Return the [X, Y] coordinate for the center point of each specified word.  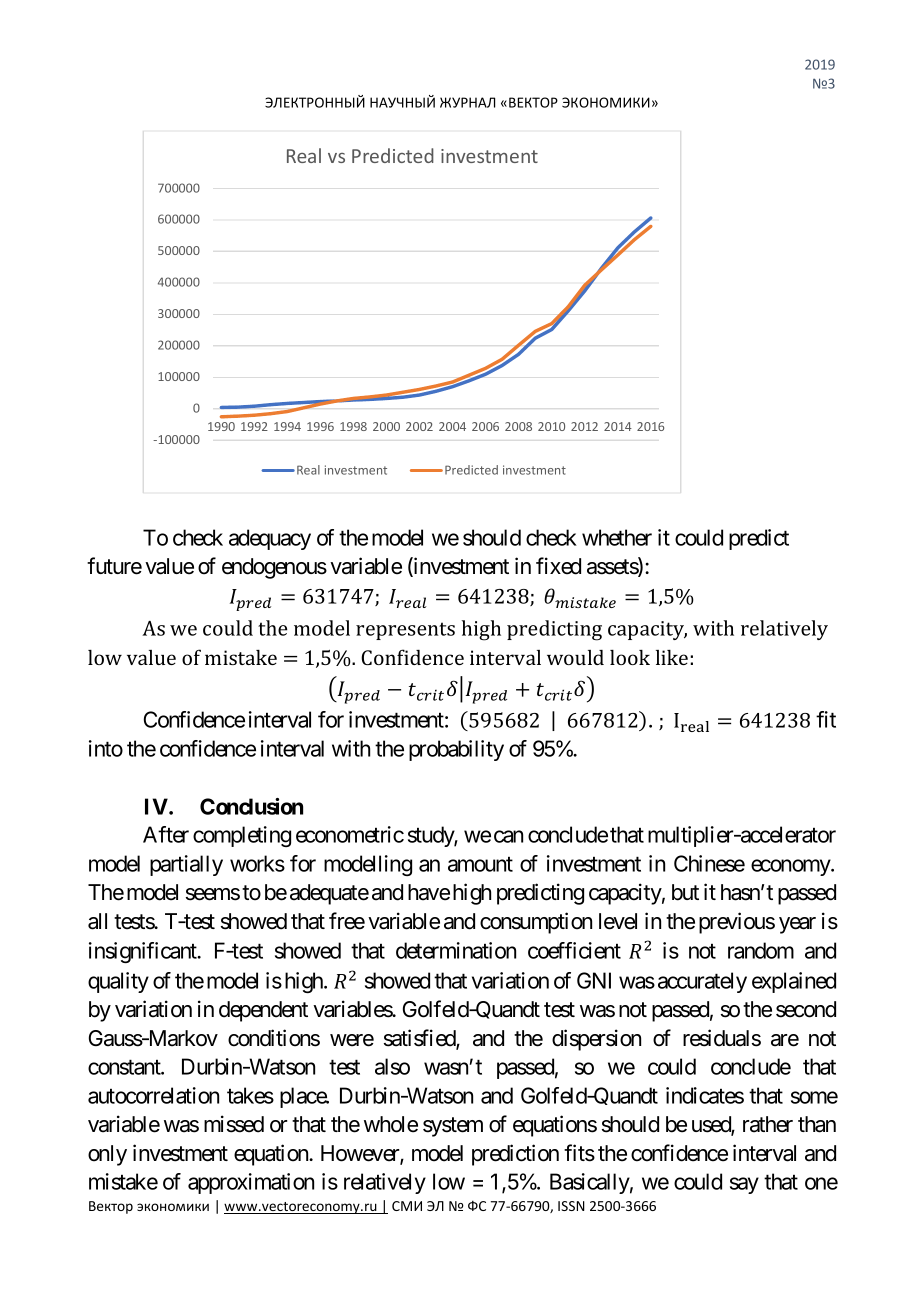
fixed [558, 566]
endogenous [274, 568]
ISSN [571, 1206]
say [744, 1185]
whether [617, 537]
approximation [251, 1183]
